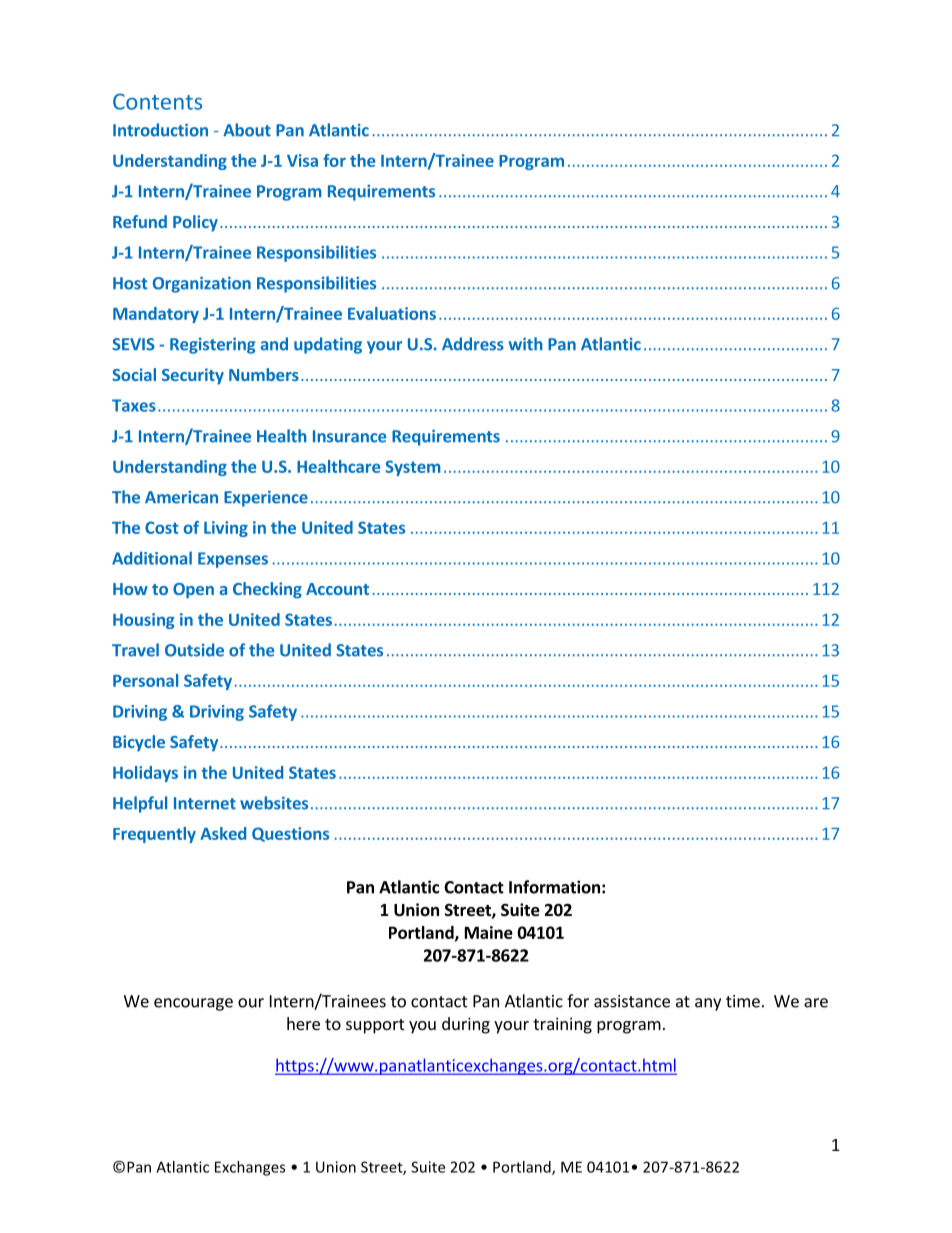  I want to click on encourage, so click(193, 1004).
